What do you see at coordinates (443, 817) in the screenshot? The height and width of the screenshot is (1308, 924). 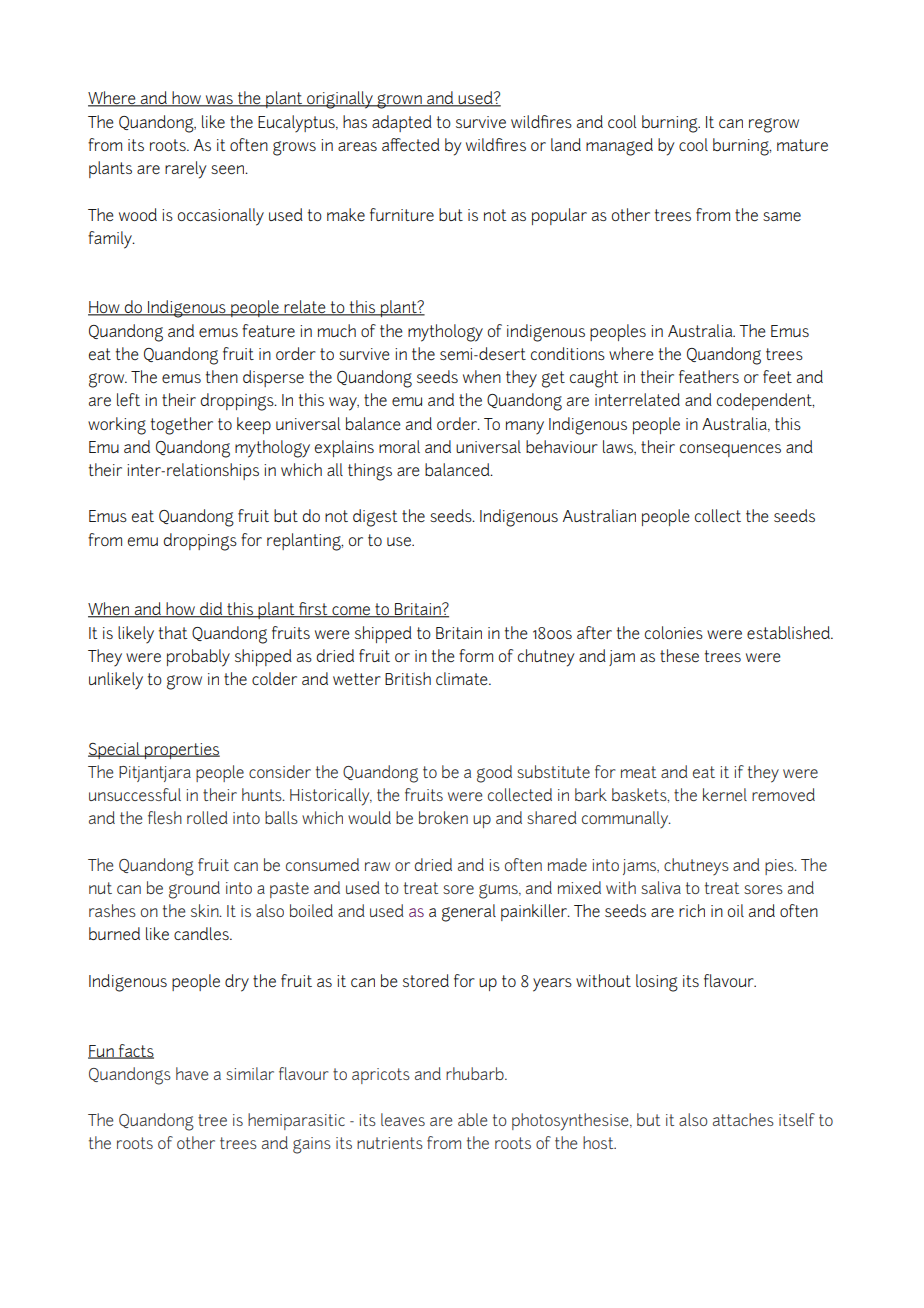 I see `broken` at bounding box center [443, 817].
